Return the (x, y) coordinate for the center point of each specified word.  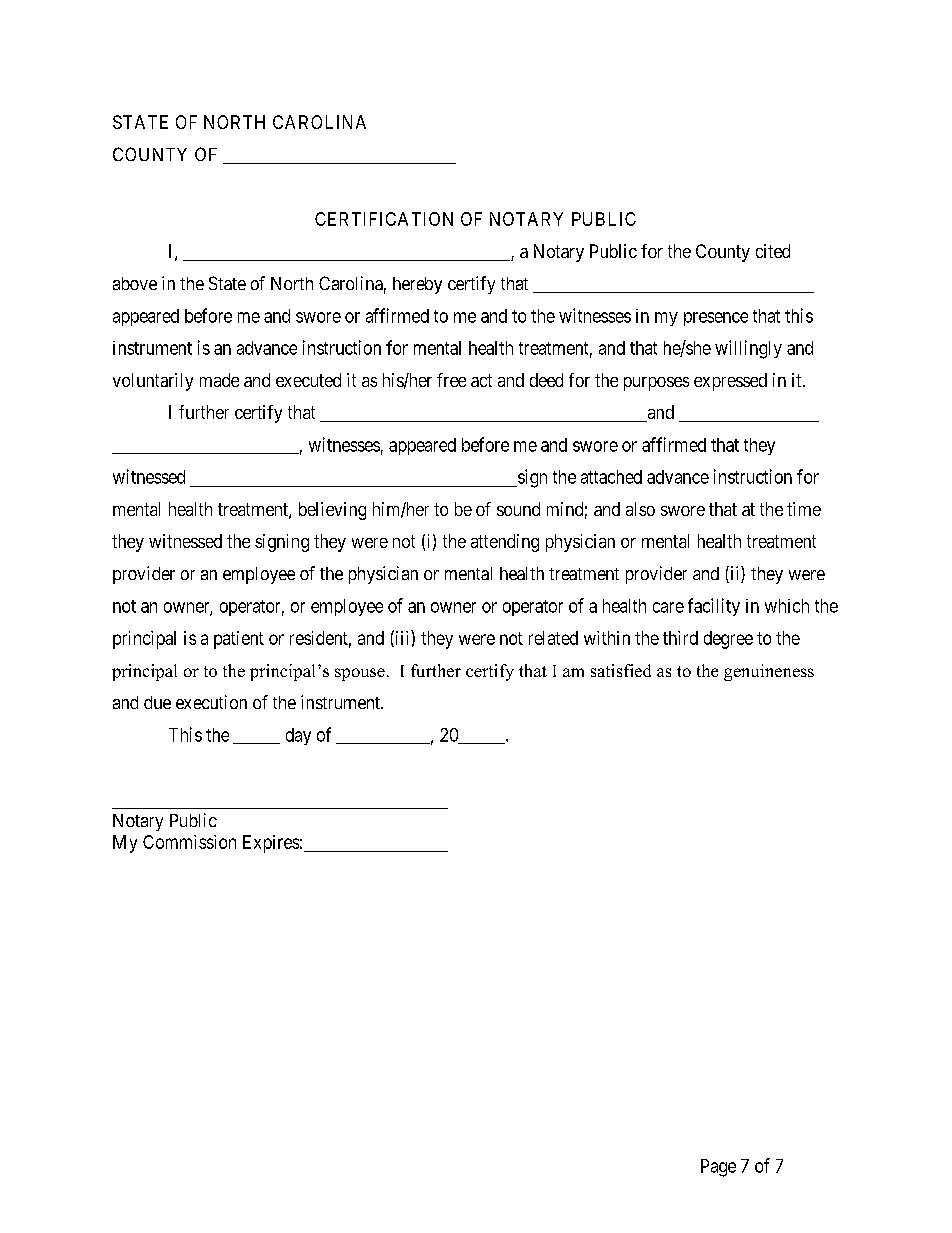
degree (728, 640)
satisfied (621, 670)
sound (518, 509)
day (298, 736)
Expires (271, 844)
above (135, 283)
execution (211, 702)
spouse (360, 674)
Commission (189, 842)
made (219, 380)
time (804, 509)
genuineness (769, 672)
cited (773, 251)
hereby (417, 285)
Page (718, 1168)
